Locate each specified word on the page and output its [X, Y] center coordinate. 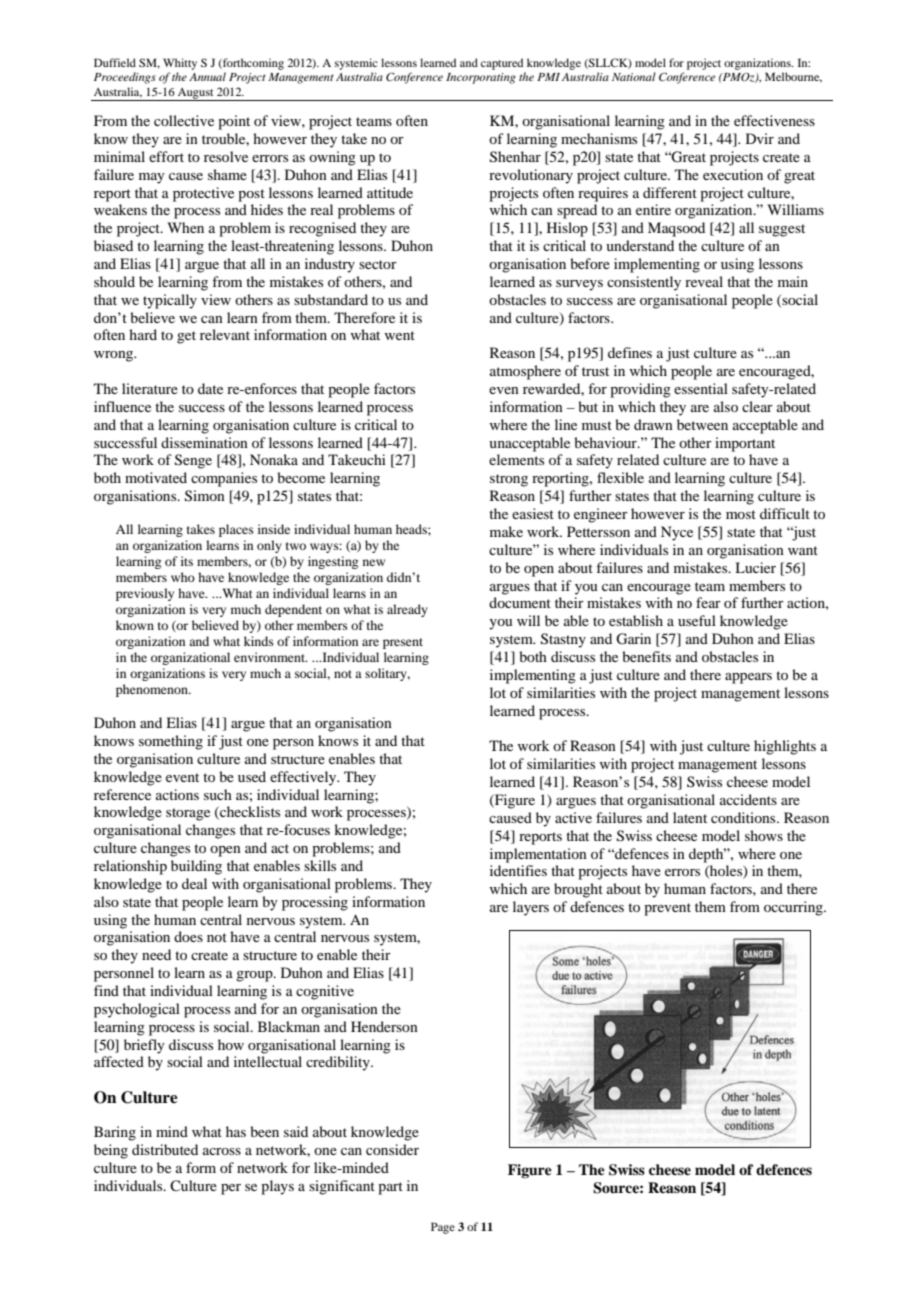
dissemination [204, 442]
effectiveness [774, 120]
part [390, 1188]
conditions [744, 817]
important [745, 444]
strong [509, 480]
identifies [518, 870]
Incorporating [481, 78]
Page [443, 1228]
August [196, 94]
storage [188, 814]
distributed [165, 1149]
